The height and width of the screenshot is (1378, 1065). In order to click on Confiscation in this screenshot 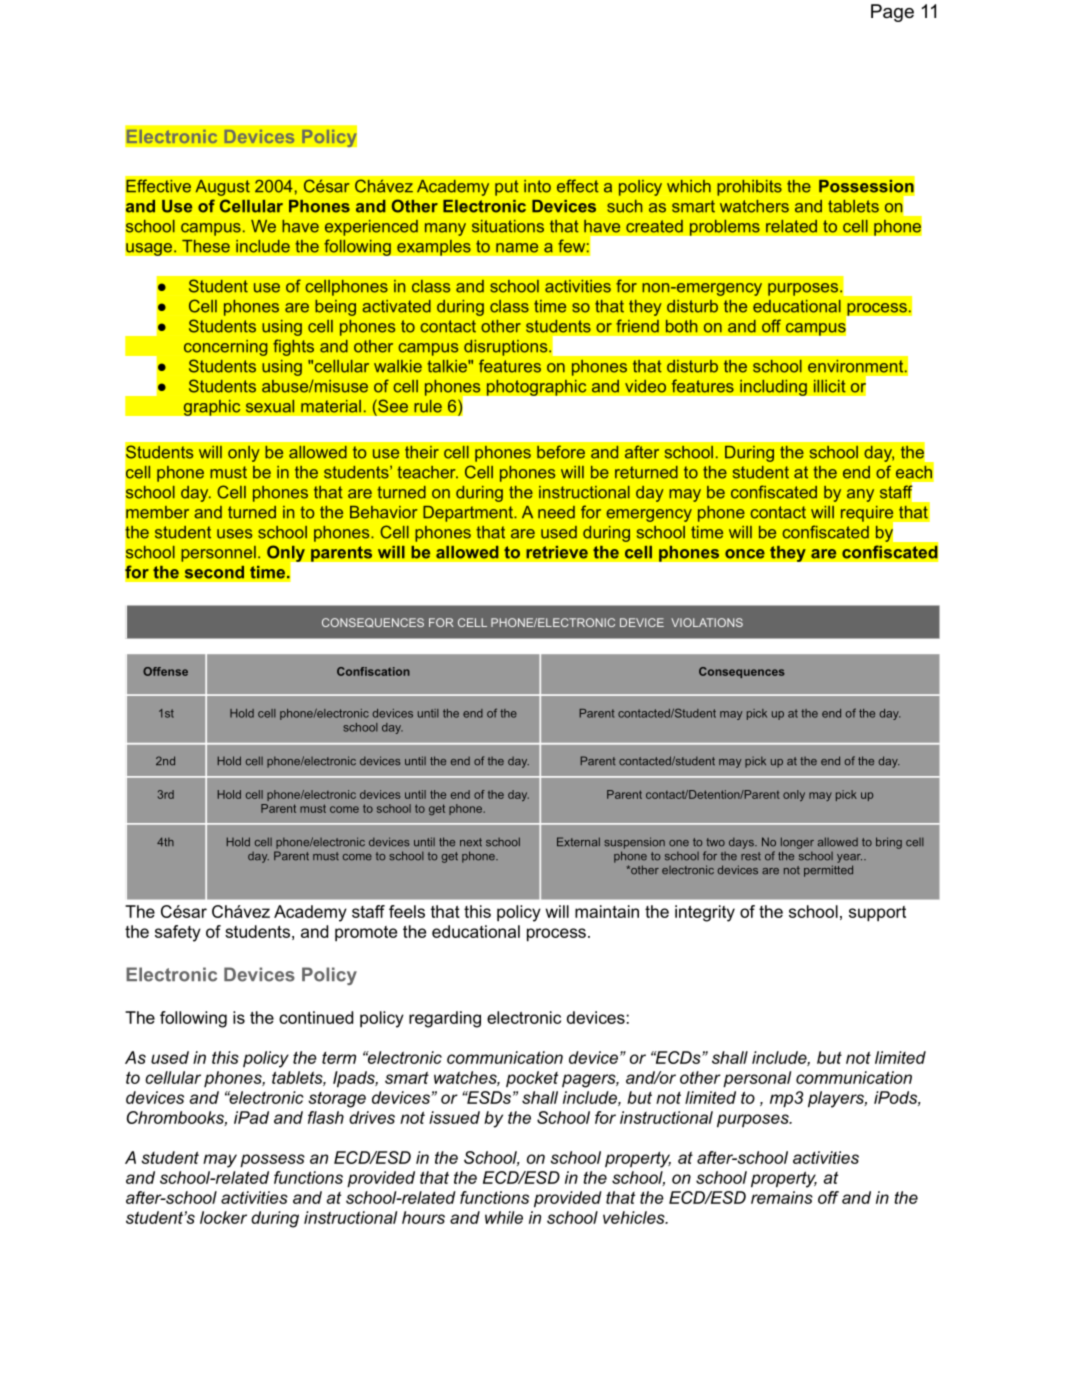, I will do `click(373, 671)`.
